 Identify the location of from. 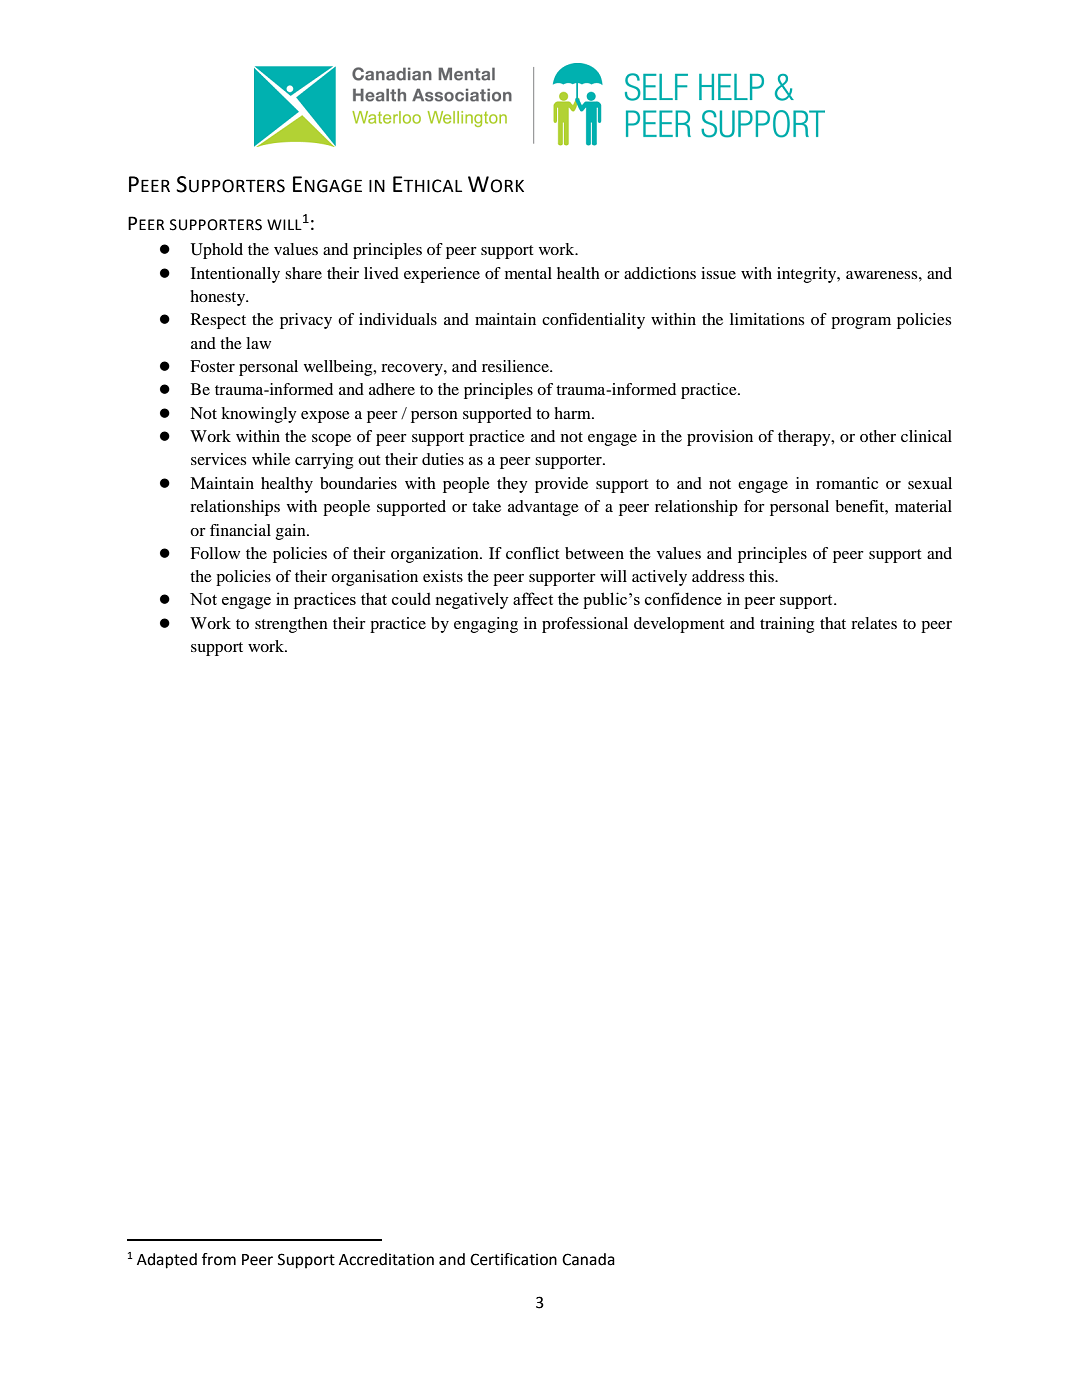
(219, 1259).
